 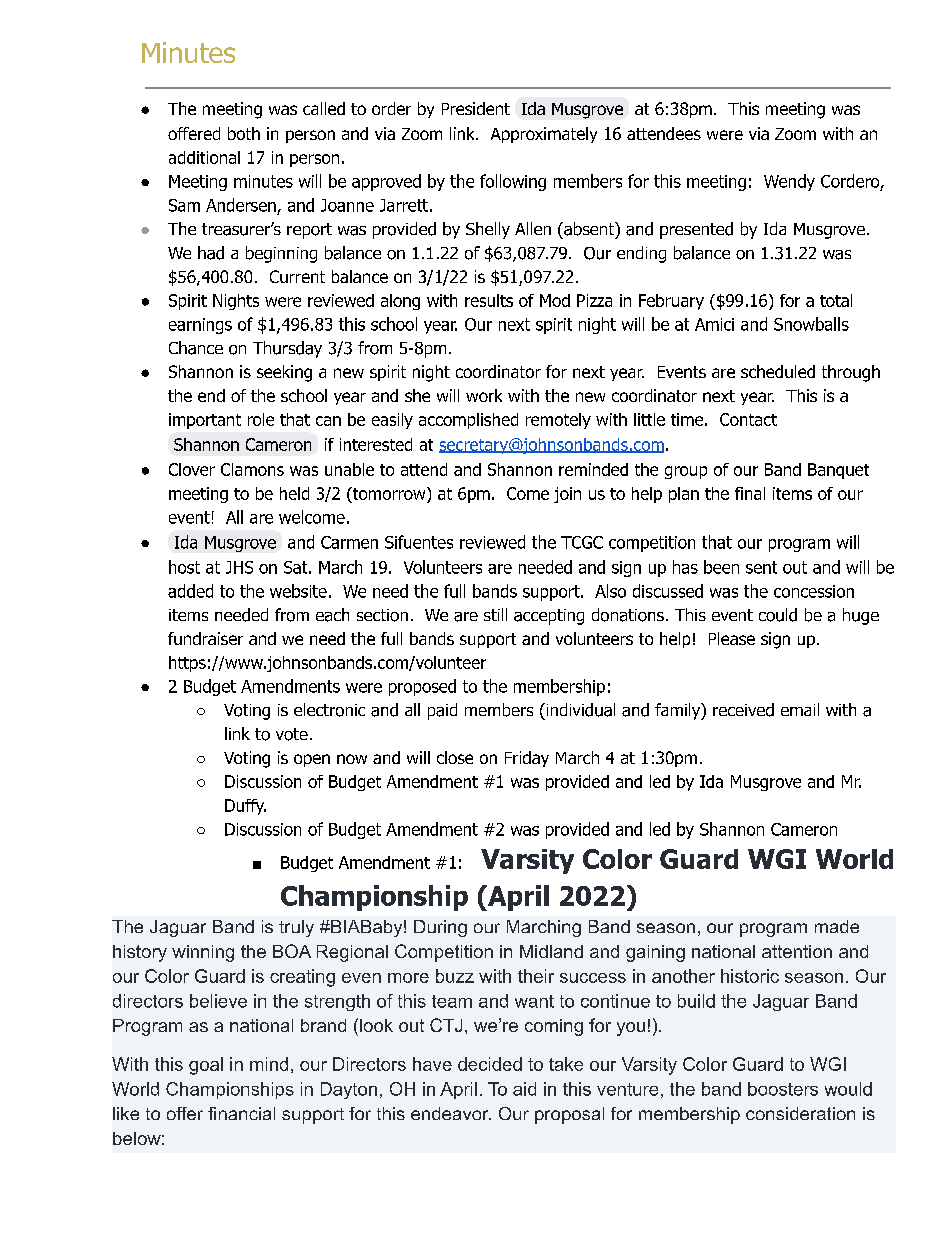 What do you see at coordinates (204, 157) in the screenshot?
I see `additional` at bounding box center [204, 157].
